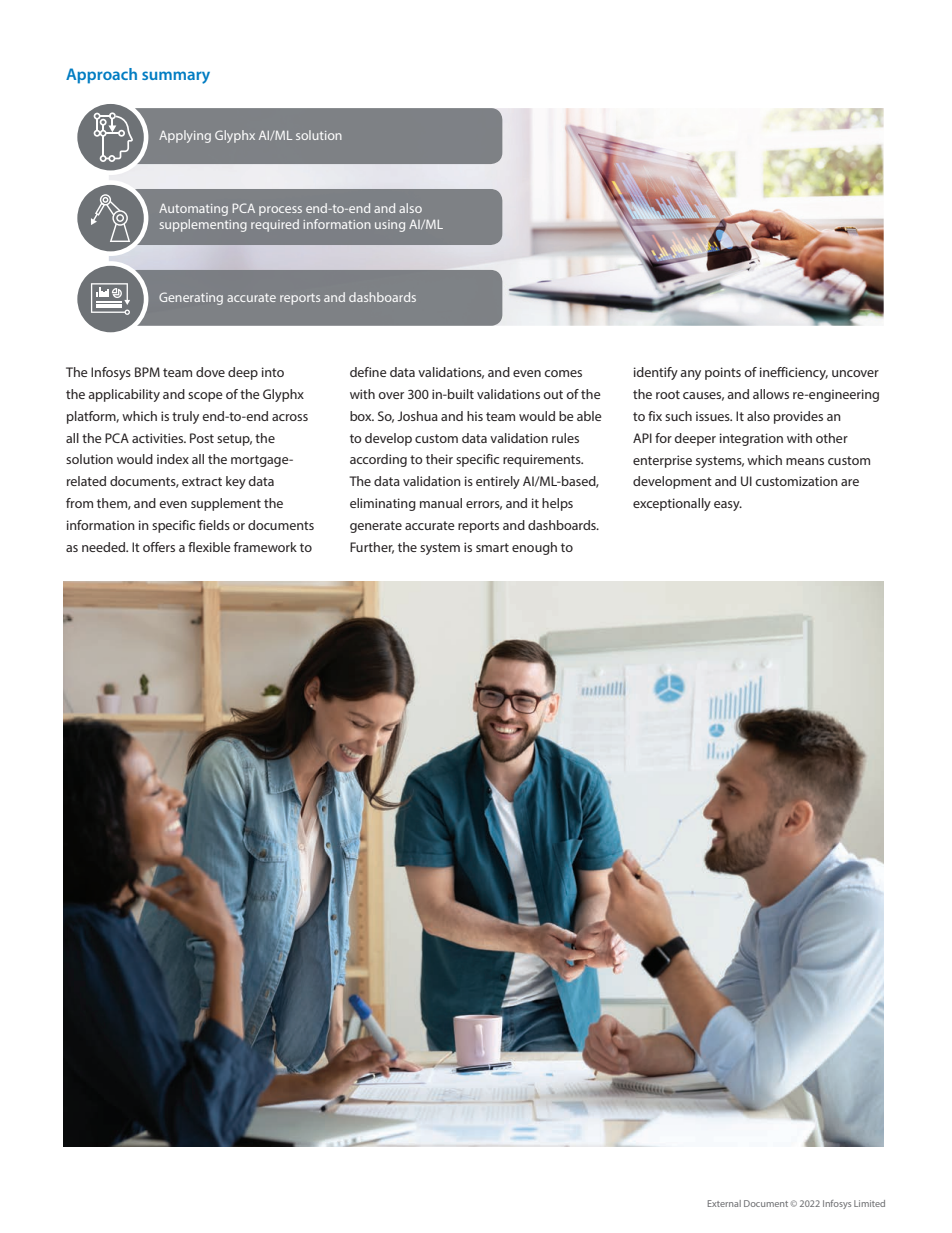 The width and height of the image is (952, 1233). What do you see at coordinates (794, 373) in the image?
I see `inefficiency` at bounding box center [794, 373].
